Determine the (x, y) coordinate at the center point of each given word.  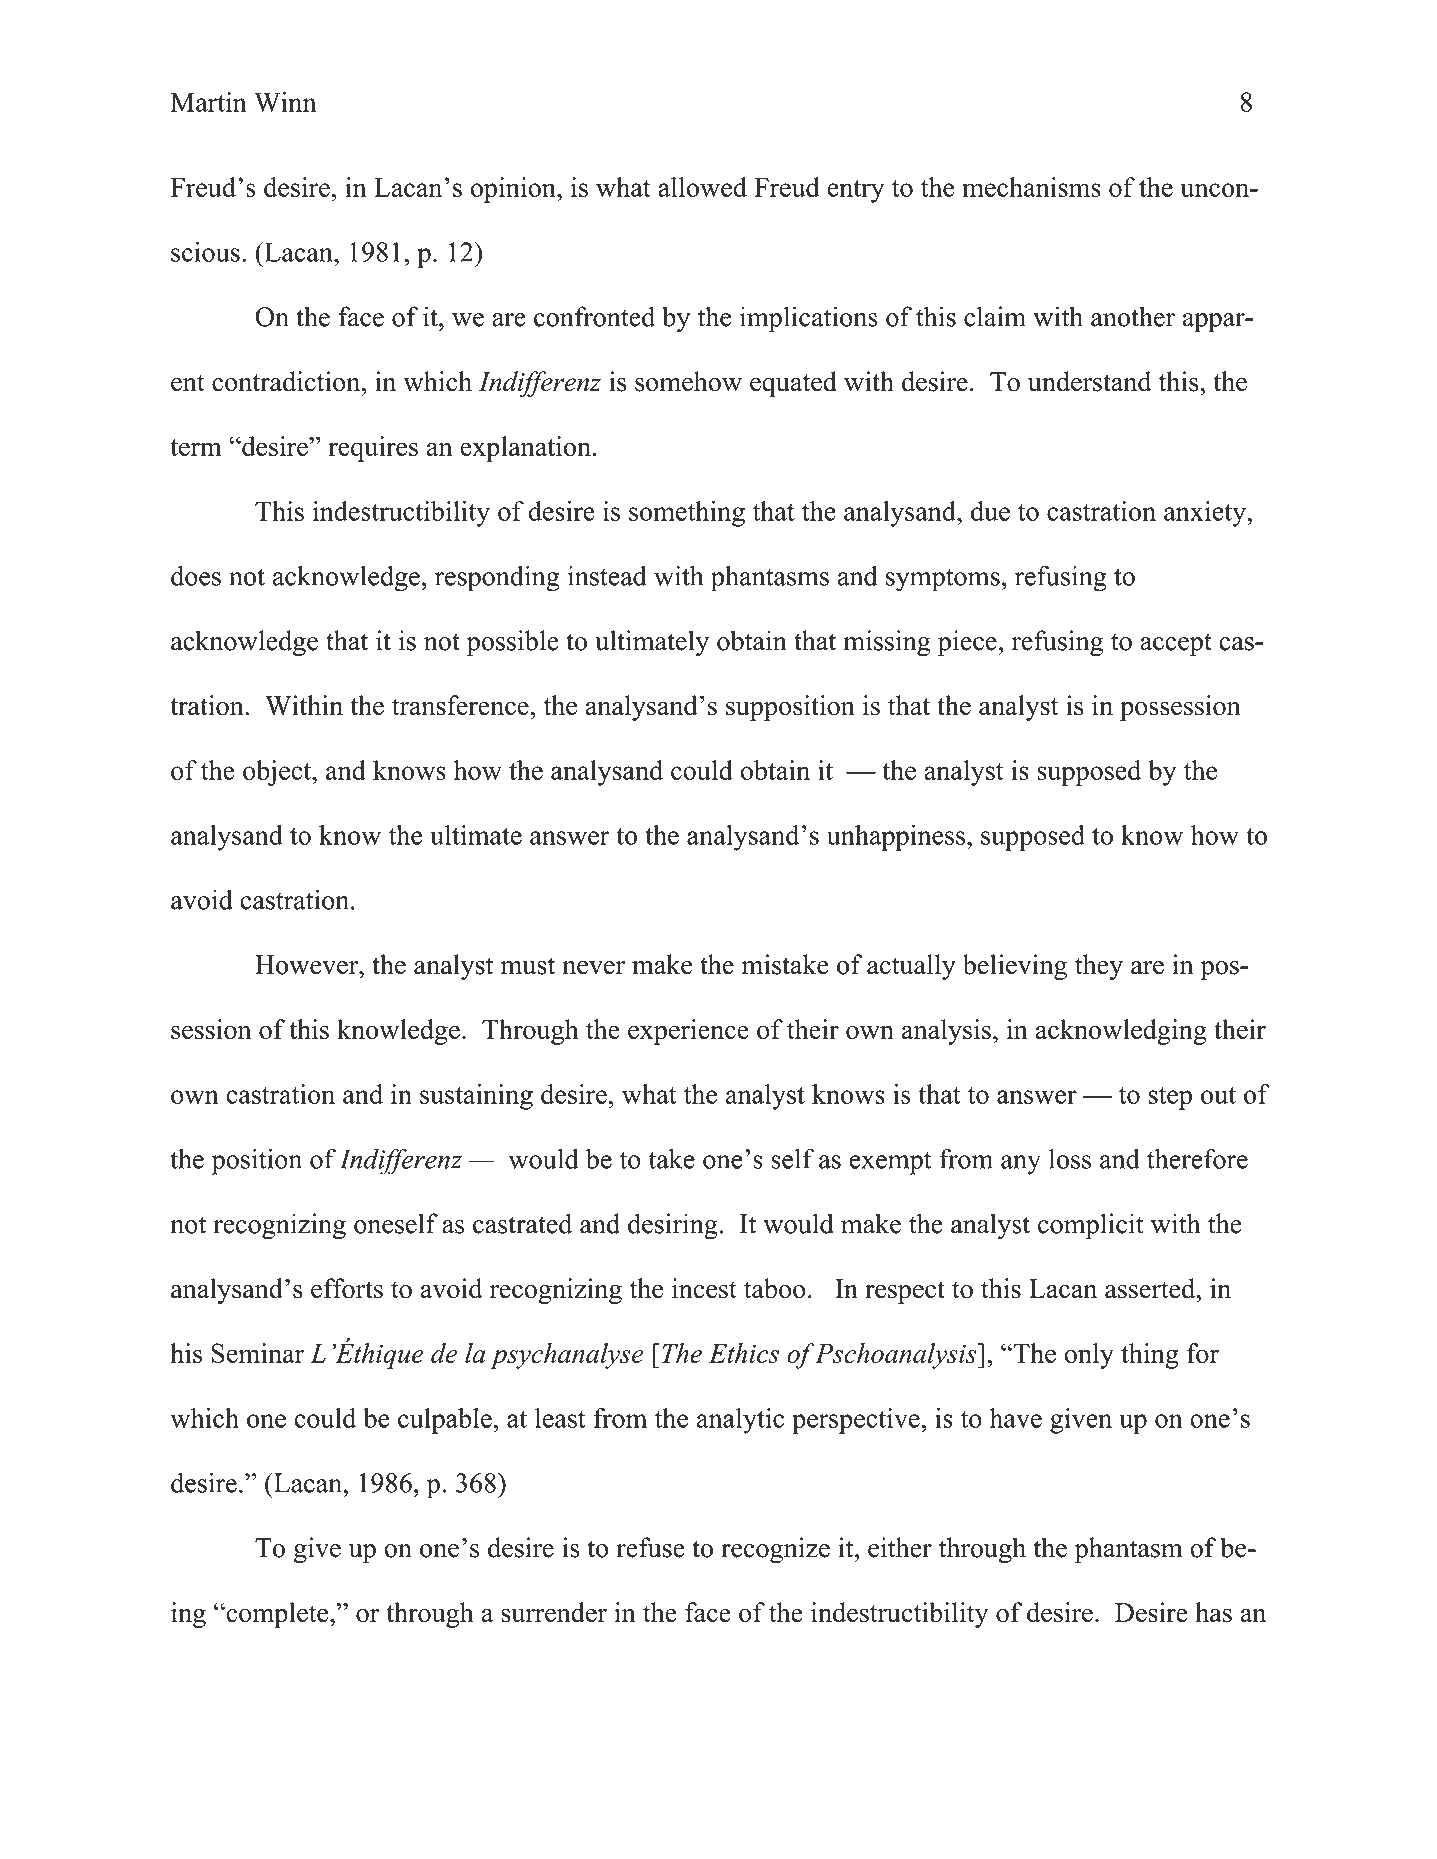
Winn (285, 102)
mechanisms (1031, 187)
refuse (650, 1547)
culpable (445, 1421)
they (1099, 967)
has (1213, 1612)
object (278, 773)
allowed (702, 187)
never (593, 968)
